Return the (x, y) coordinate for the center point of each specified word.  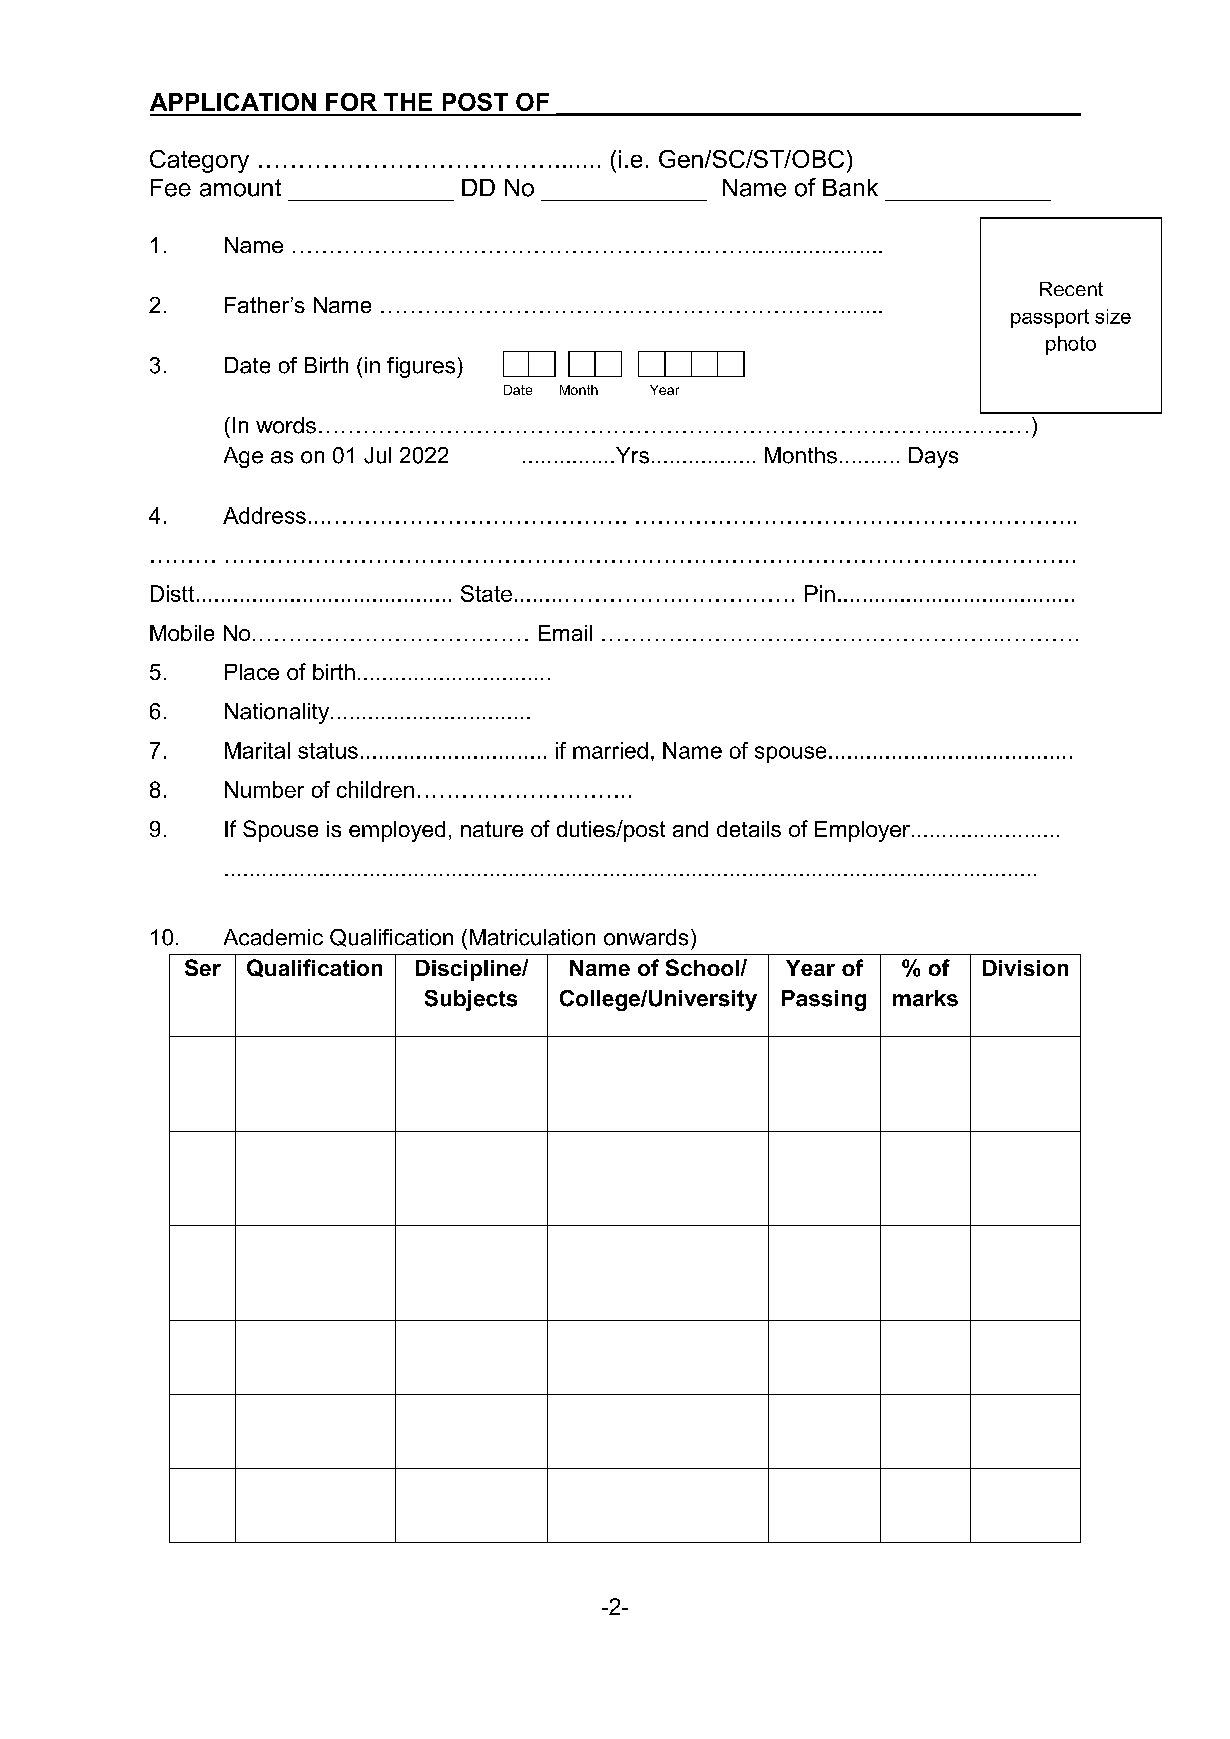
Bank (850, 188)
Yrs (631, 455)
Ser (203, 967)
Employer (862, 831)
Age (243, 457)
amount (240, 188)
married (610, 750)
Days (933, 457)
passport (1050, 318)
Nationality (278, 713)
